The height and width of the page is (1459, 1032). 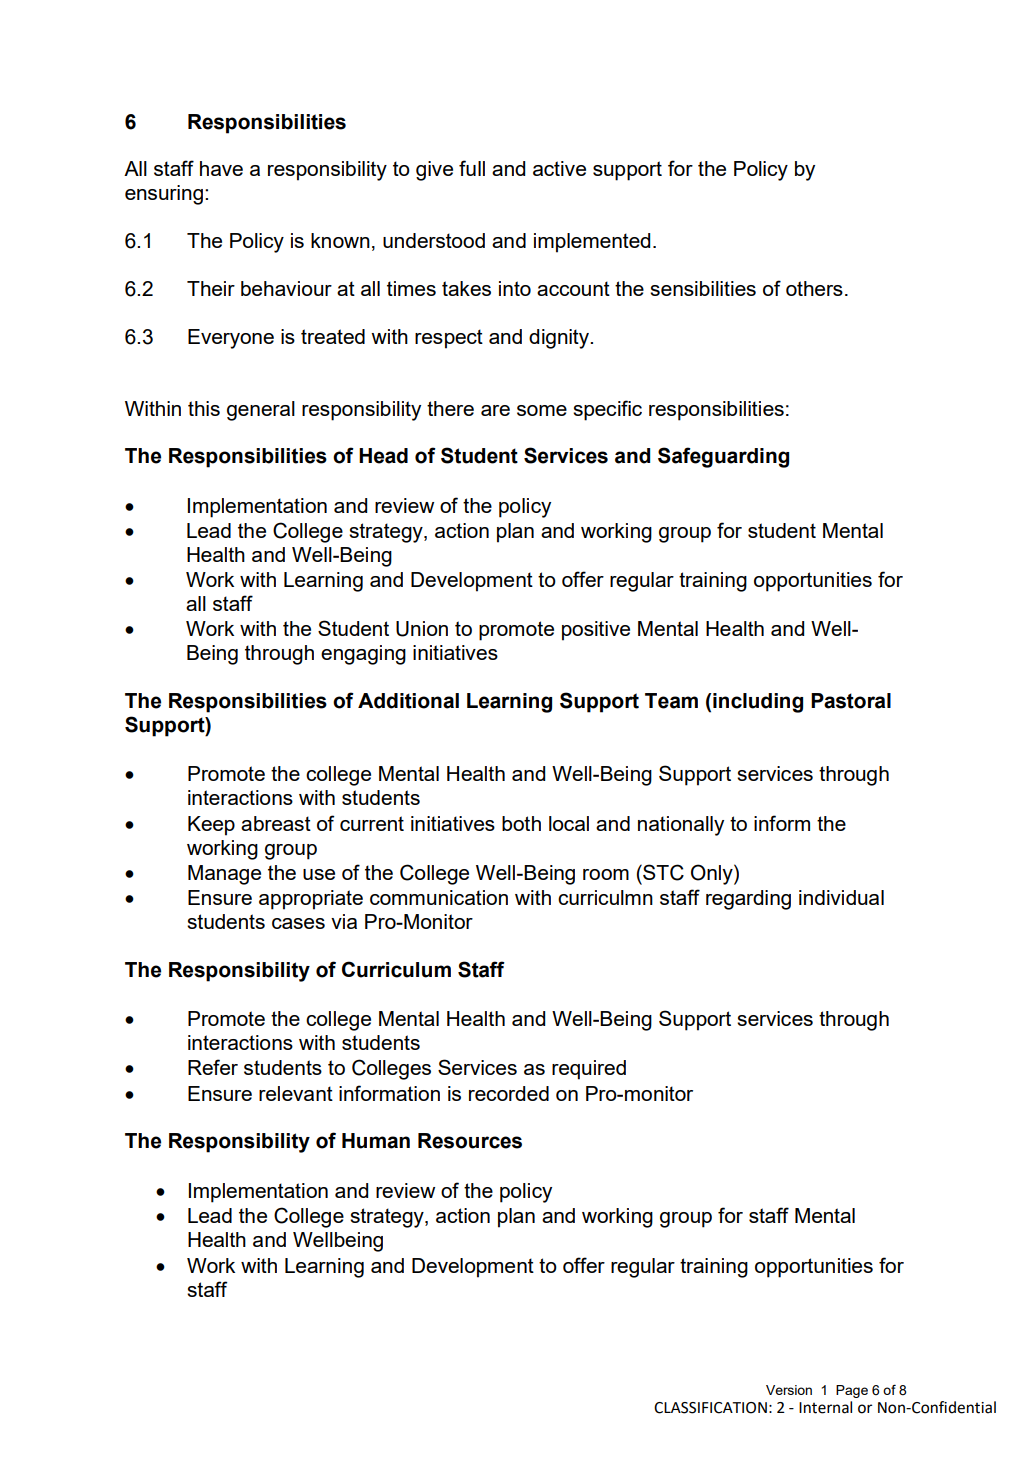 What do you see at coordinates (261, 411) in the page?
I see `general` at bounding box center [261, 411].
